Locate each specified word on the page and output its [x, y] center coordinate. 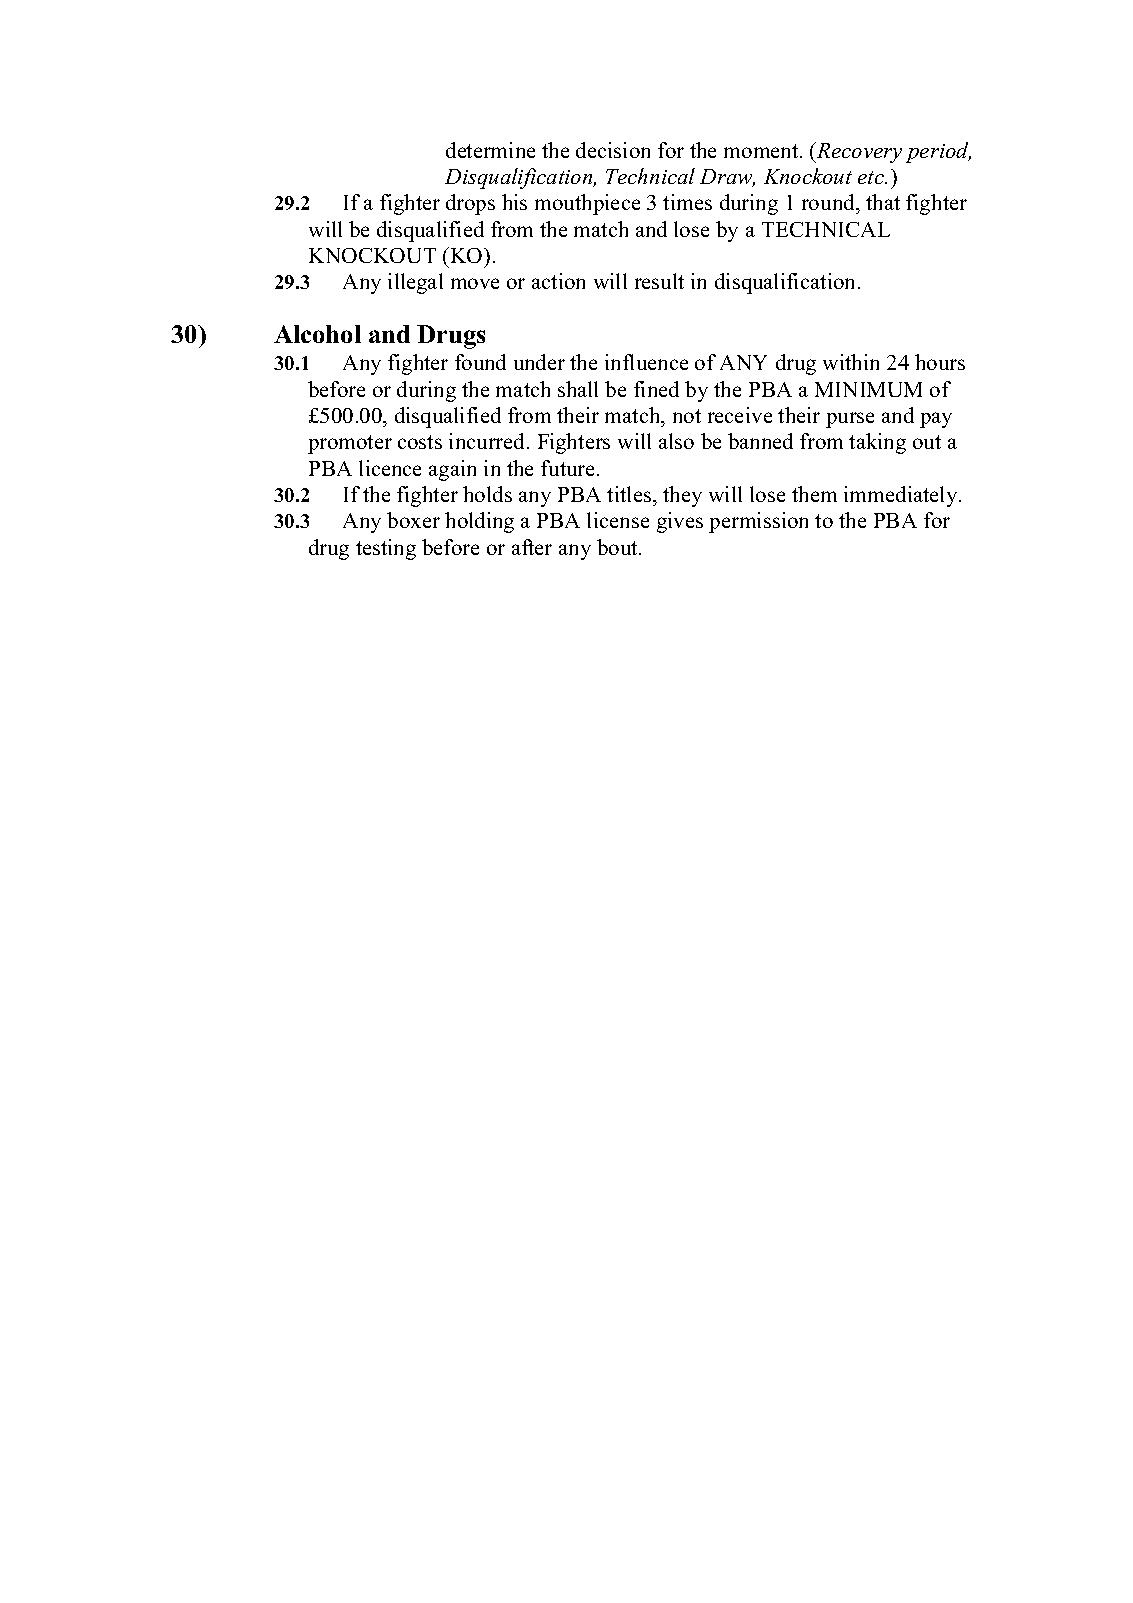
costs [420, 442]
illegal [415, 283]
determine [490, 150]
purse [850, 420]
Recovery [858, 152]
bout [618, 547]
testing [386, 549]
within [851, 362]
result [659, 281]
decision [613, 150]
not [687, 416]
